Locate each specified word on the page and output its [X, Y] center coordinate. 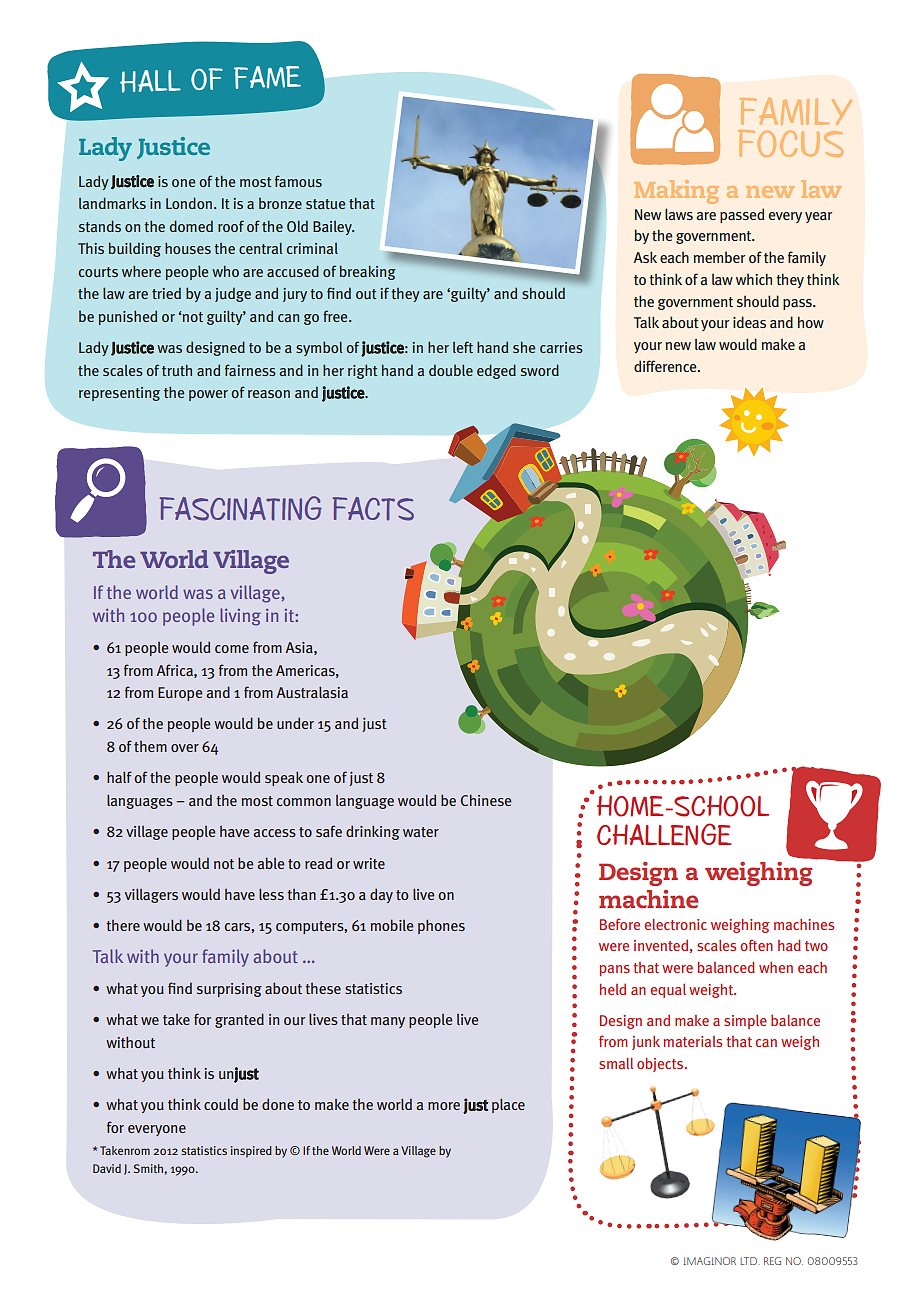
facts [373, 509]
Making [676, 192]
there [123, 925]
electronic [676, 924]
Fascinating [240, 508]
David [107, 1168]
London [189, 203]
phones [441, 926]
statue [325, 204]
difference [666, 366]
